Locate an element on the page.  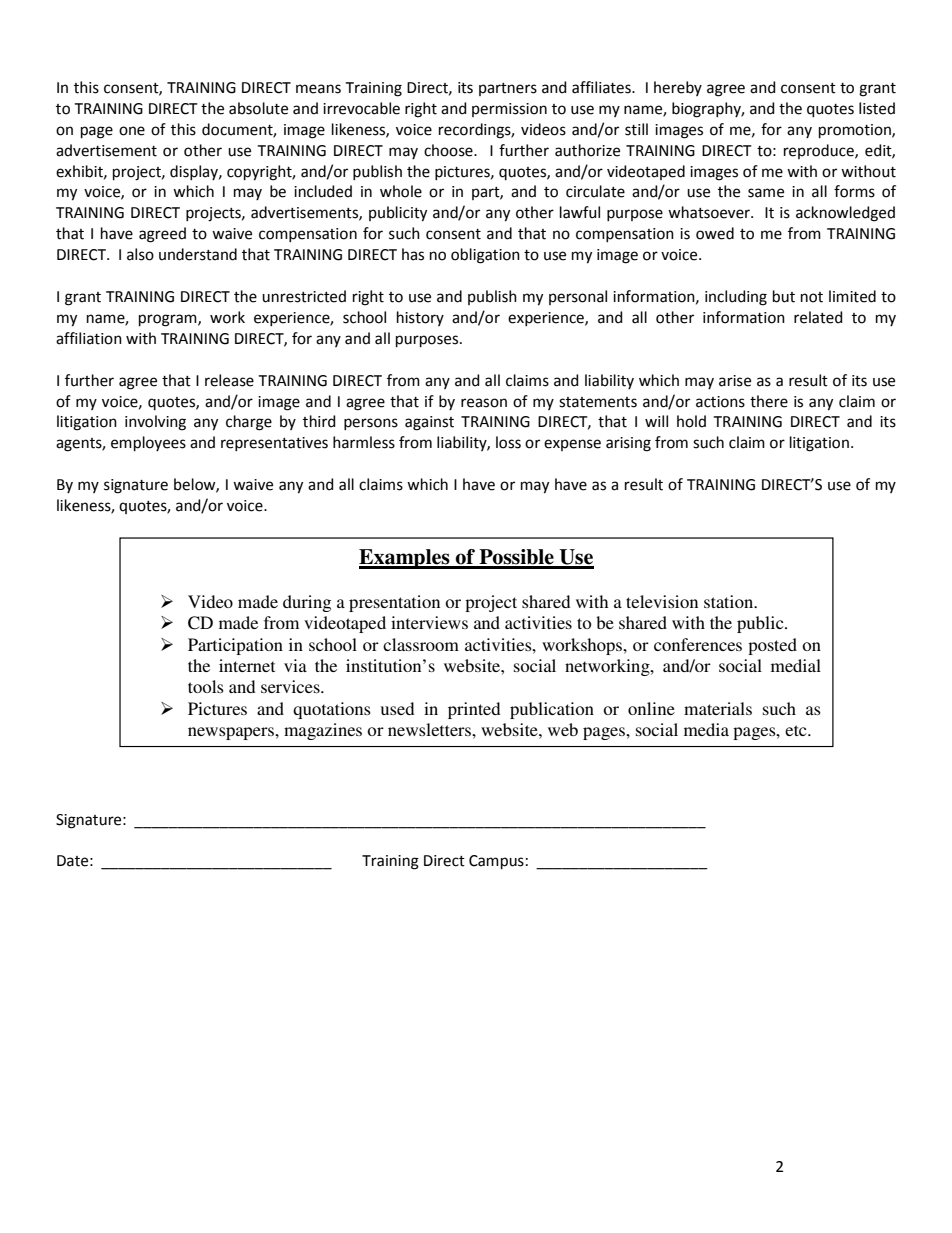
Campus is located at coordinates (496, 862).
